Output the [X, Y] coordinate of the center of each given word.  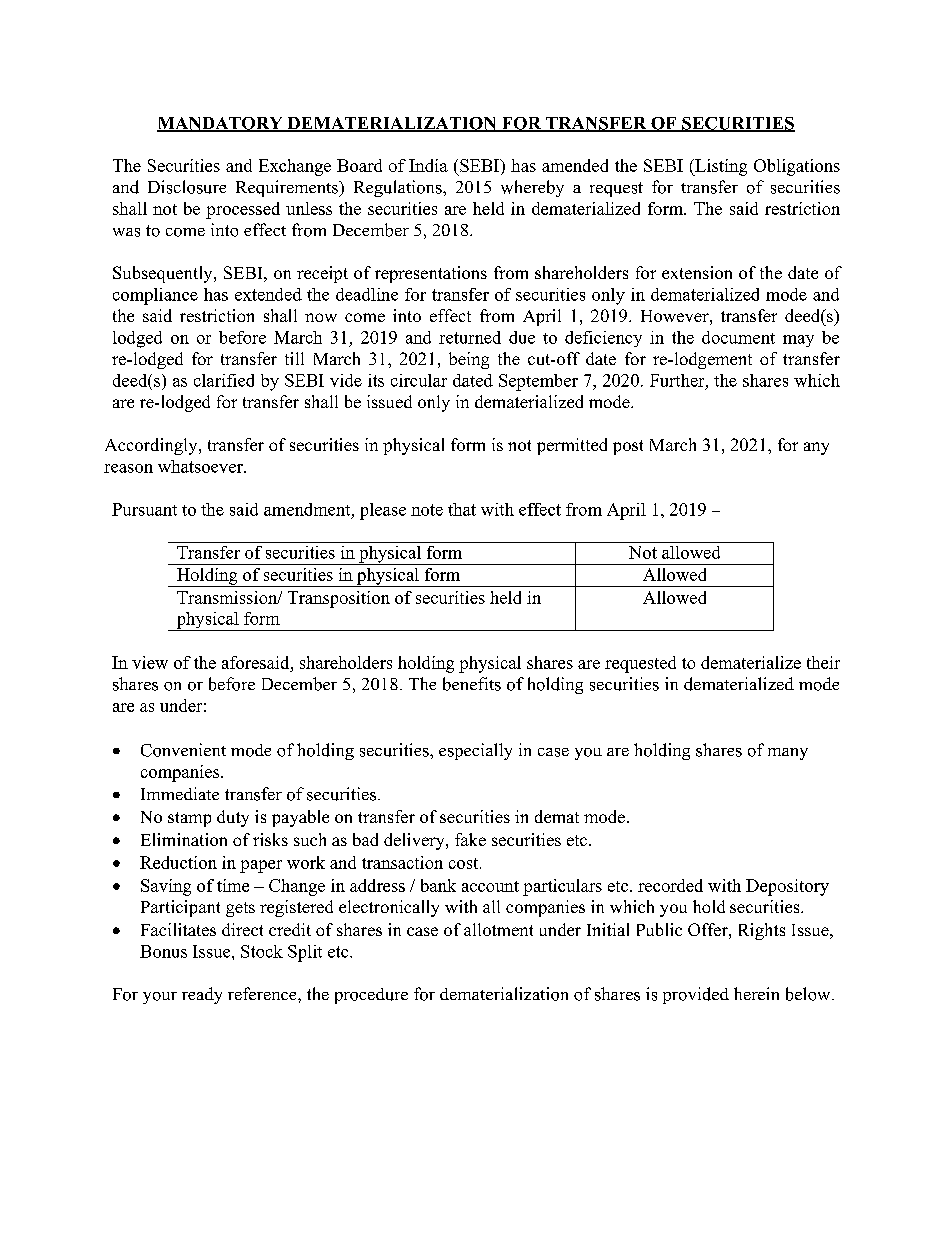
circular [419, 380]
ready [202, 995]
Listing [720, 167]
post [628, 447]
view [150, 662]
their [823, 662]
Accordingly [152, 446]
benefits [472, 684]
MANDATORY [221, 124]
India [428, 165]
